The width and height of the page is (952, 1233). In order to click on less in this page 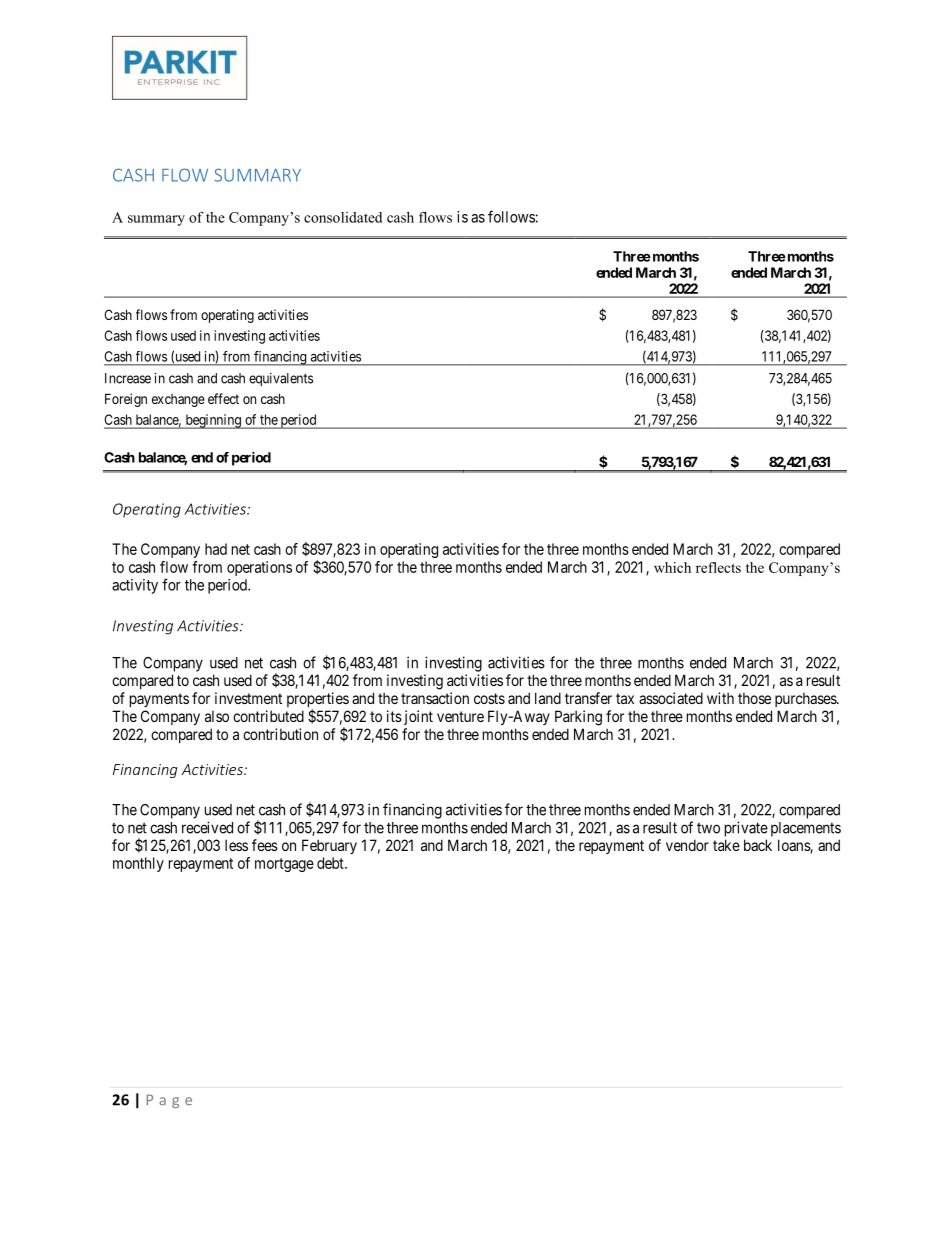, I will do `click(236, 845)`.
